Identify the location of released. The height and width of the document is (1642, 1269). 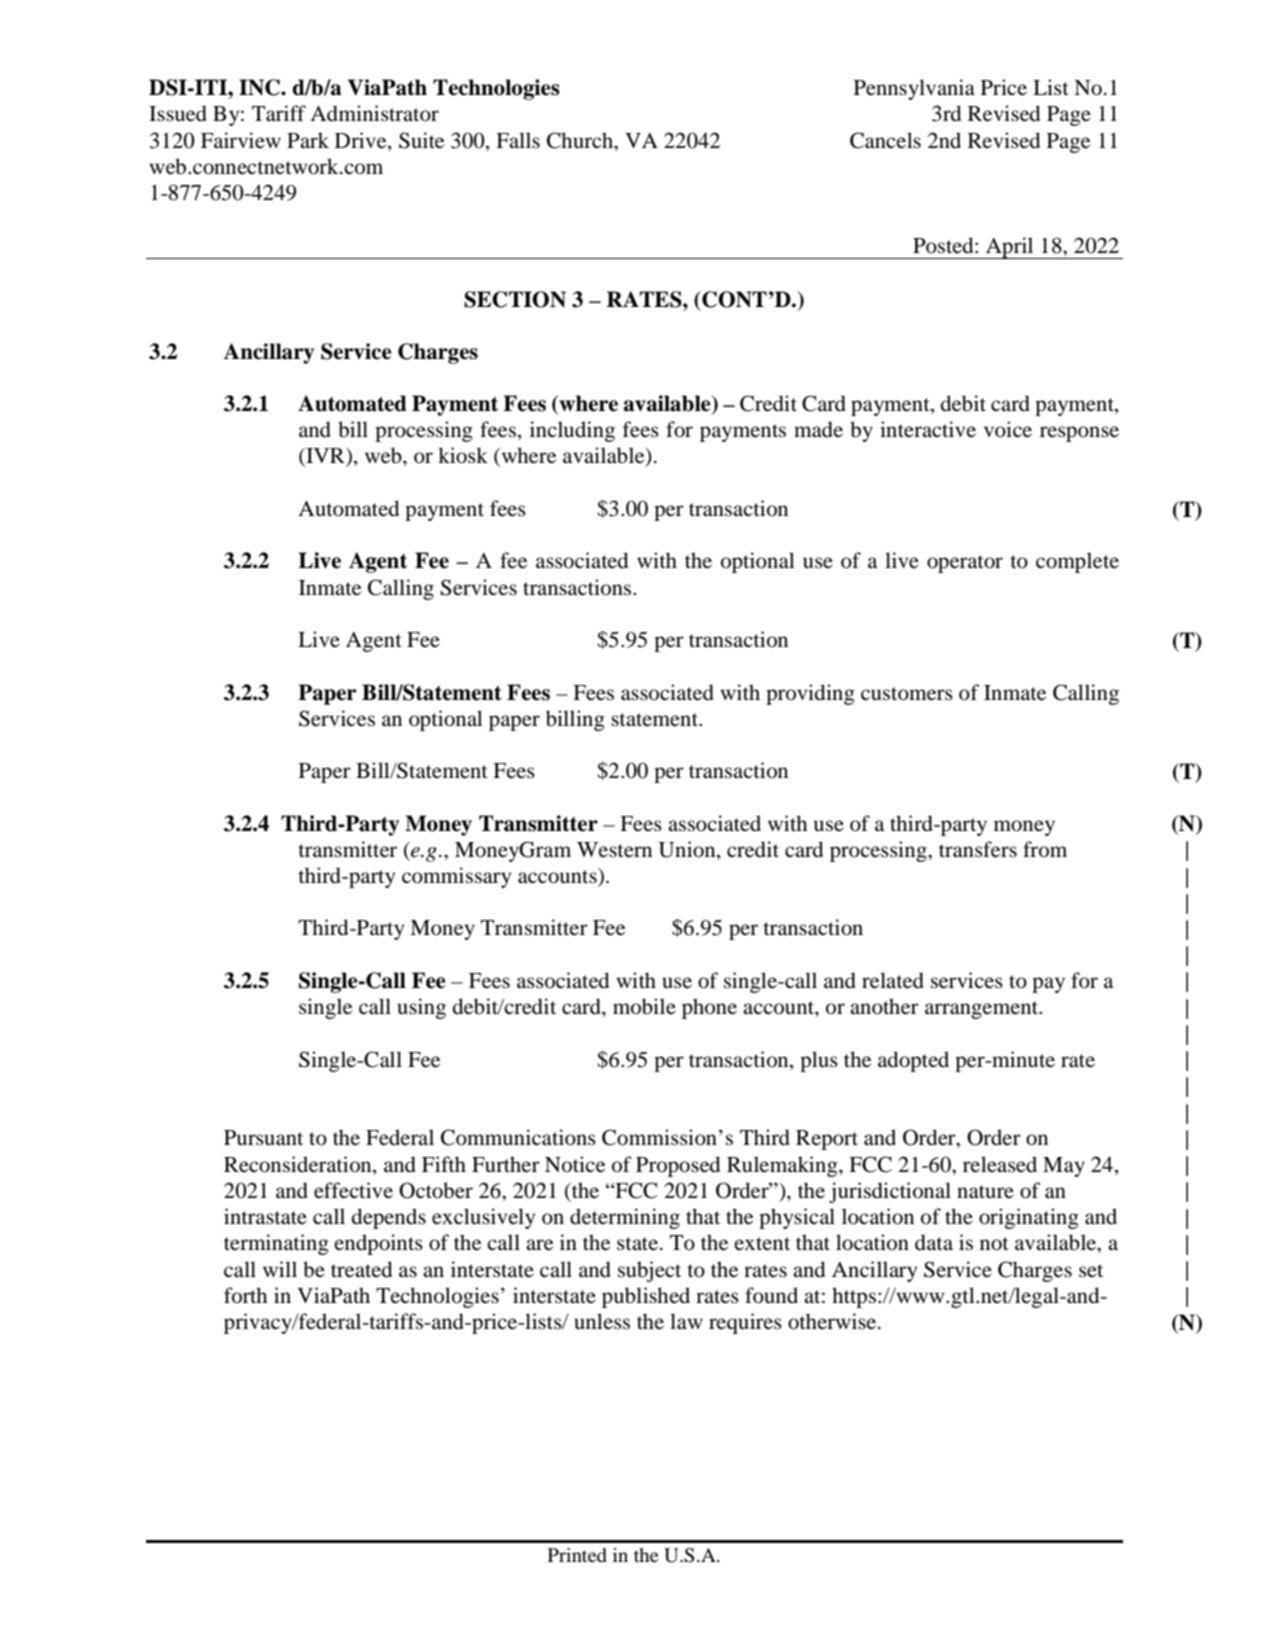
(1000, 1164).
